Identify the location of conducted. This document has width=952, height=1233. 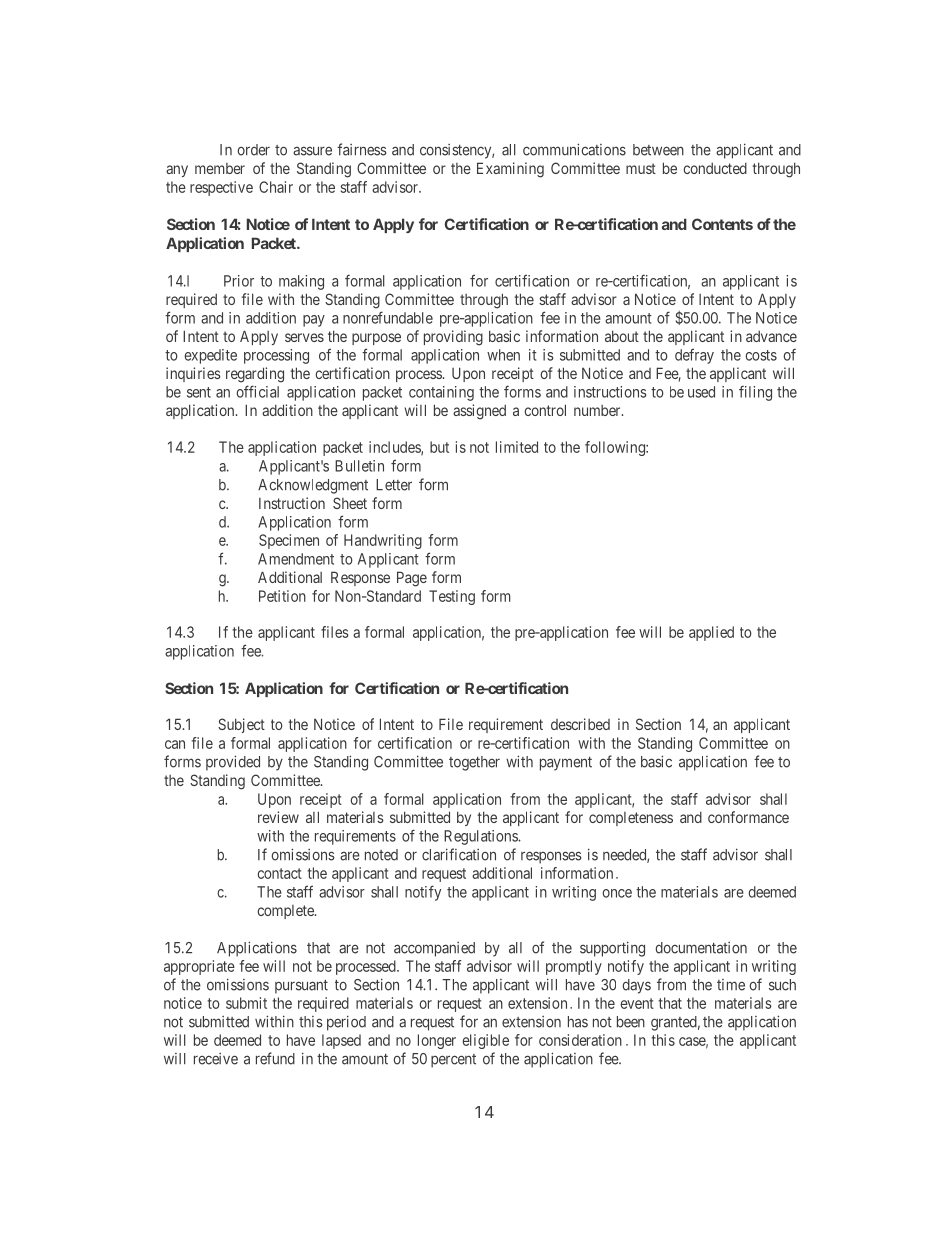
(715, 168).
